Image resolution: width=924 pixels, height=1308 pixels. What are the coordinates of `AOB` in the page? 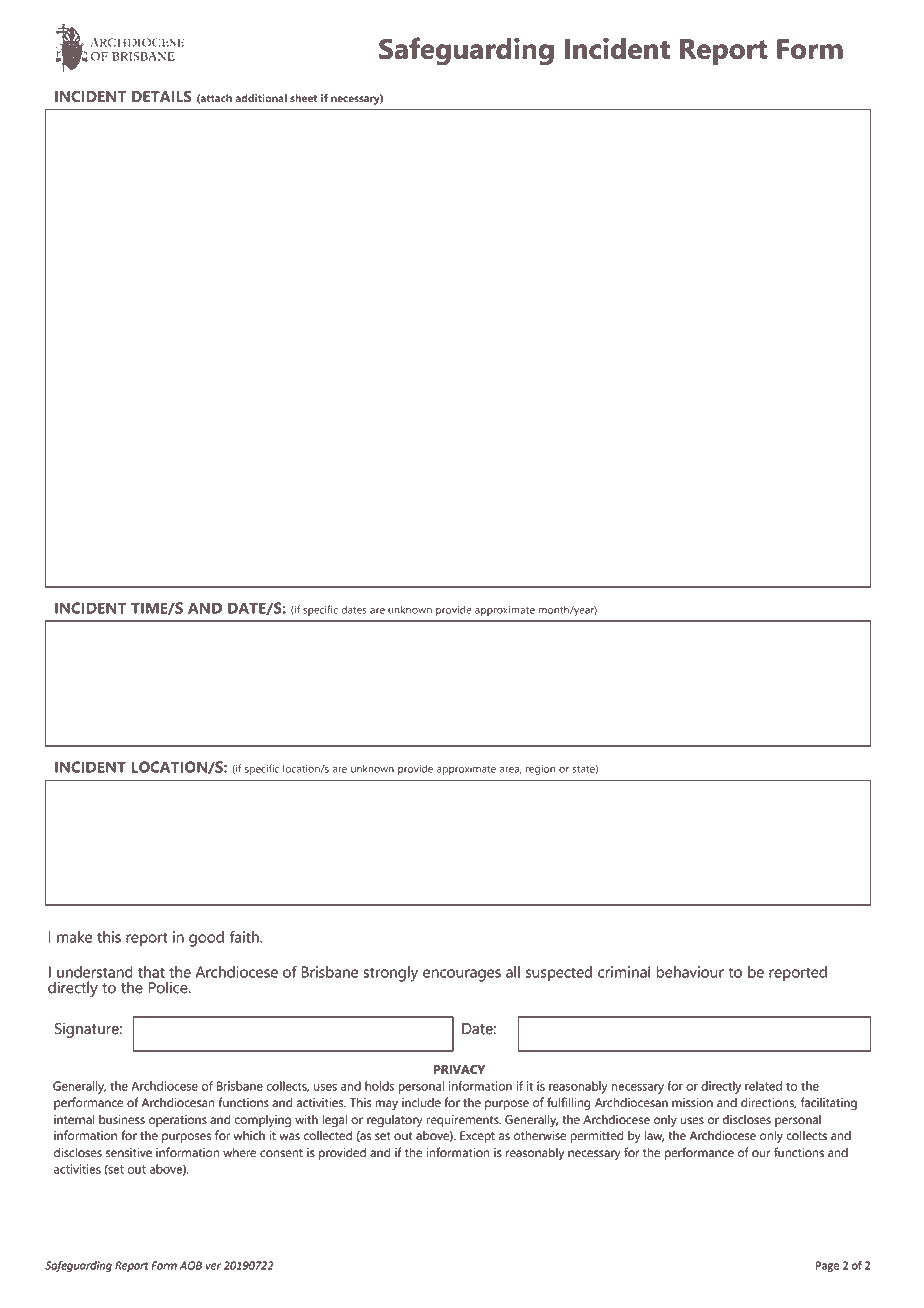 It's located at (191, 1265).
